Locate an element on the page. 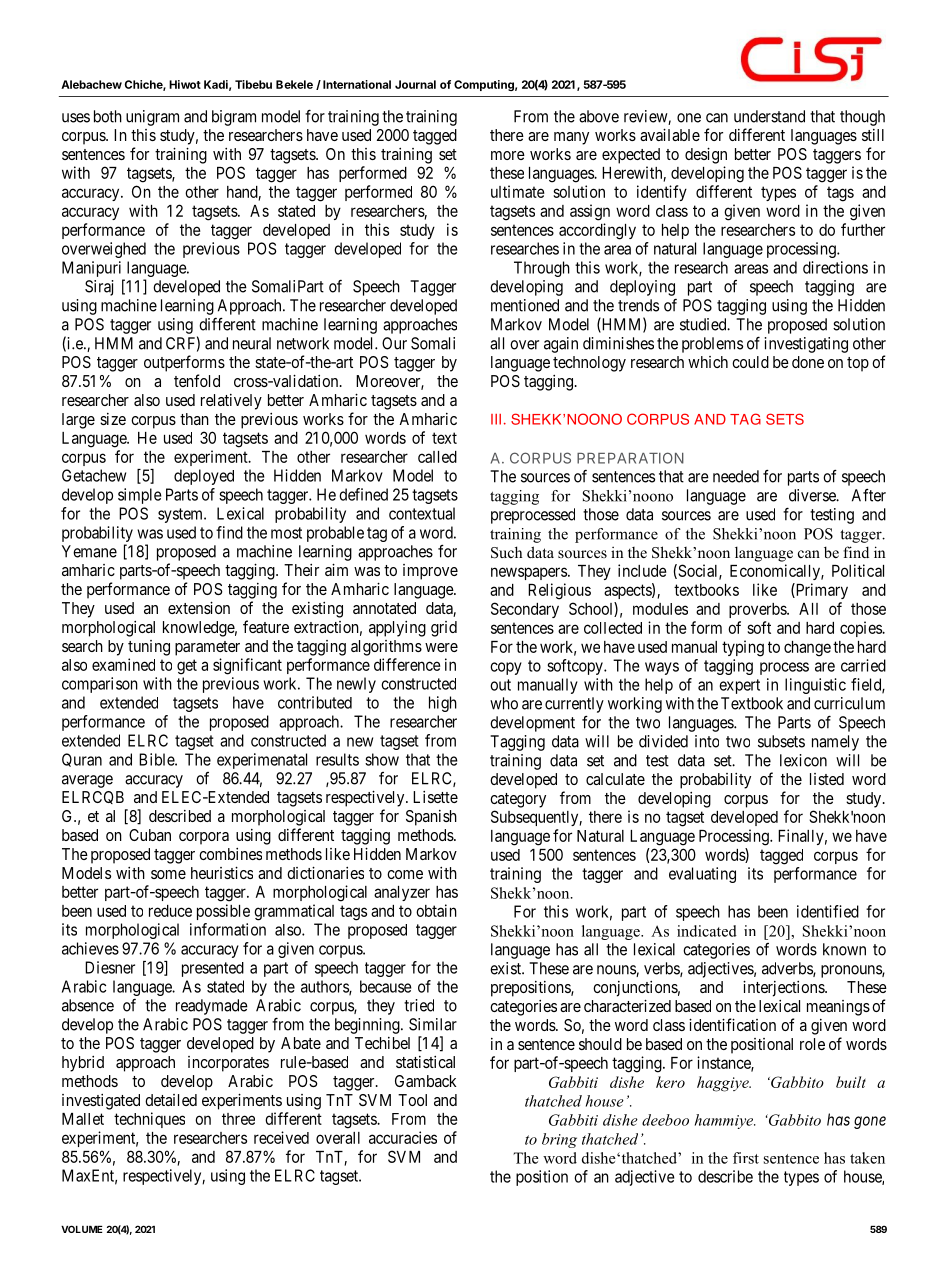 The height and width of the document is (1288, 947). evaluating is located at coordinates (702, 875).
